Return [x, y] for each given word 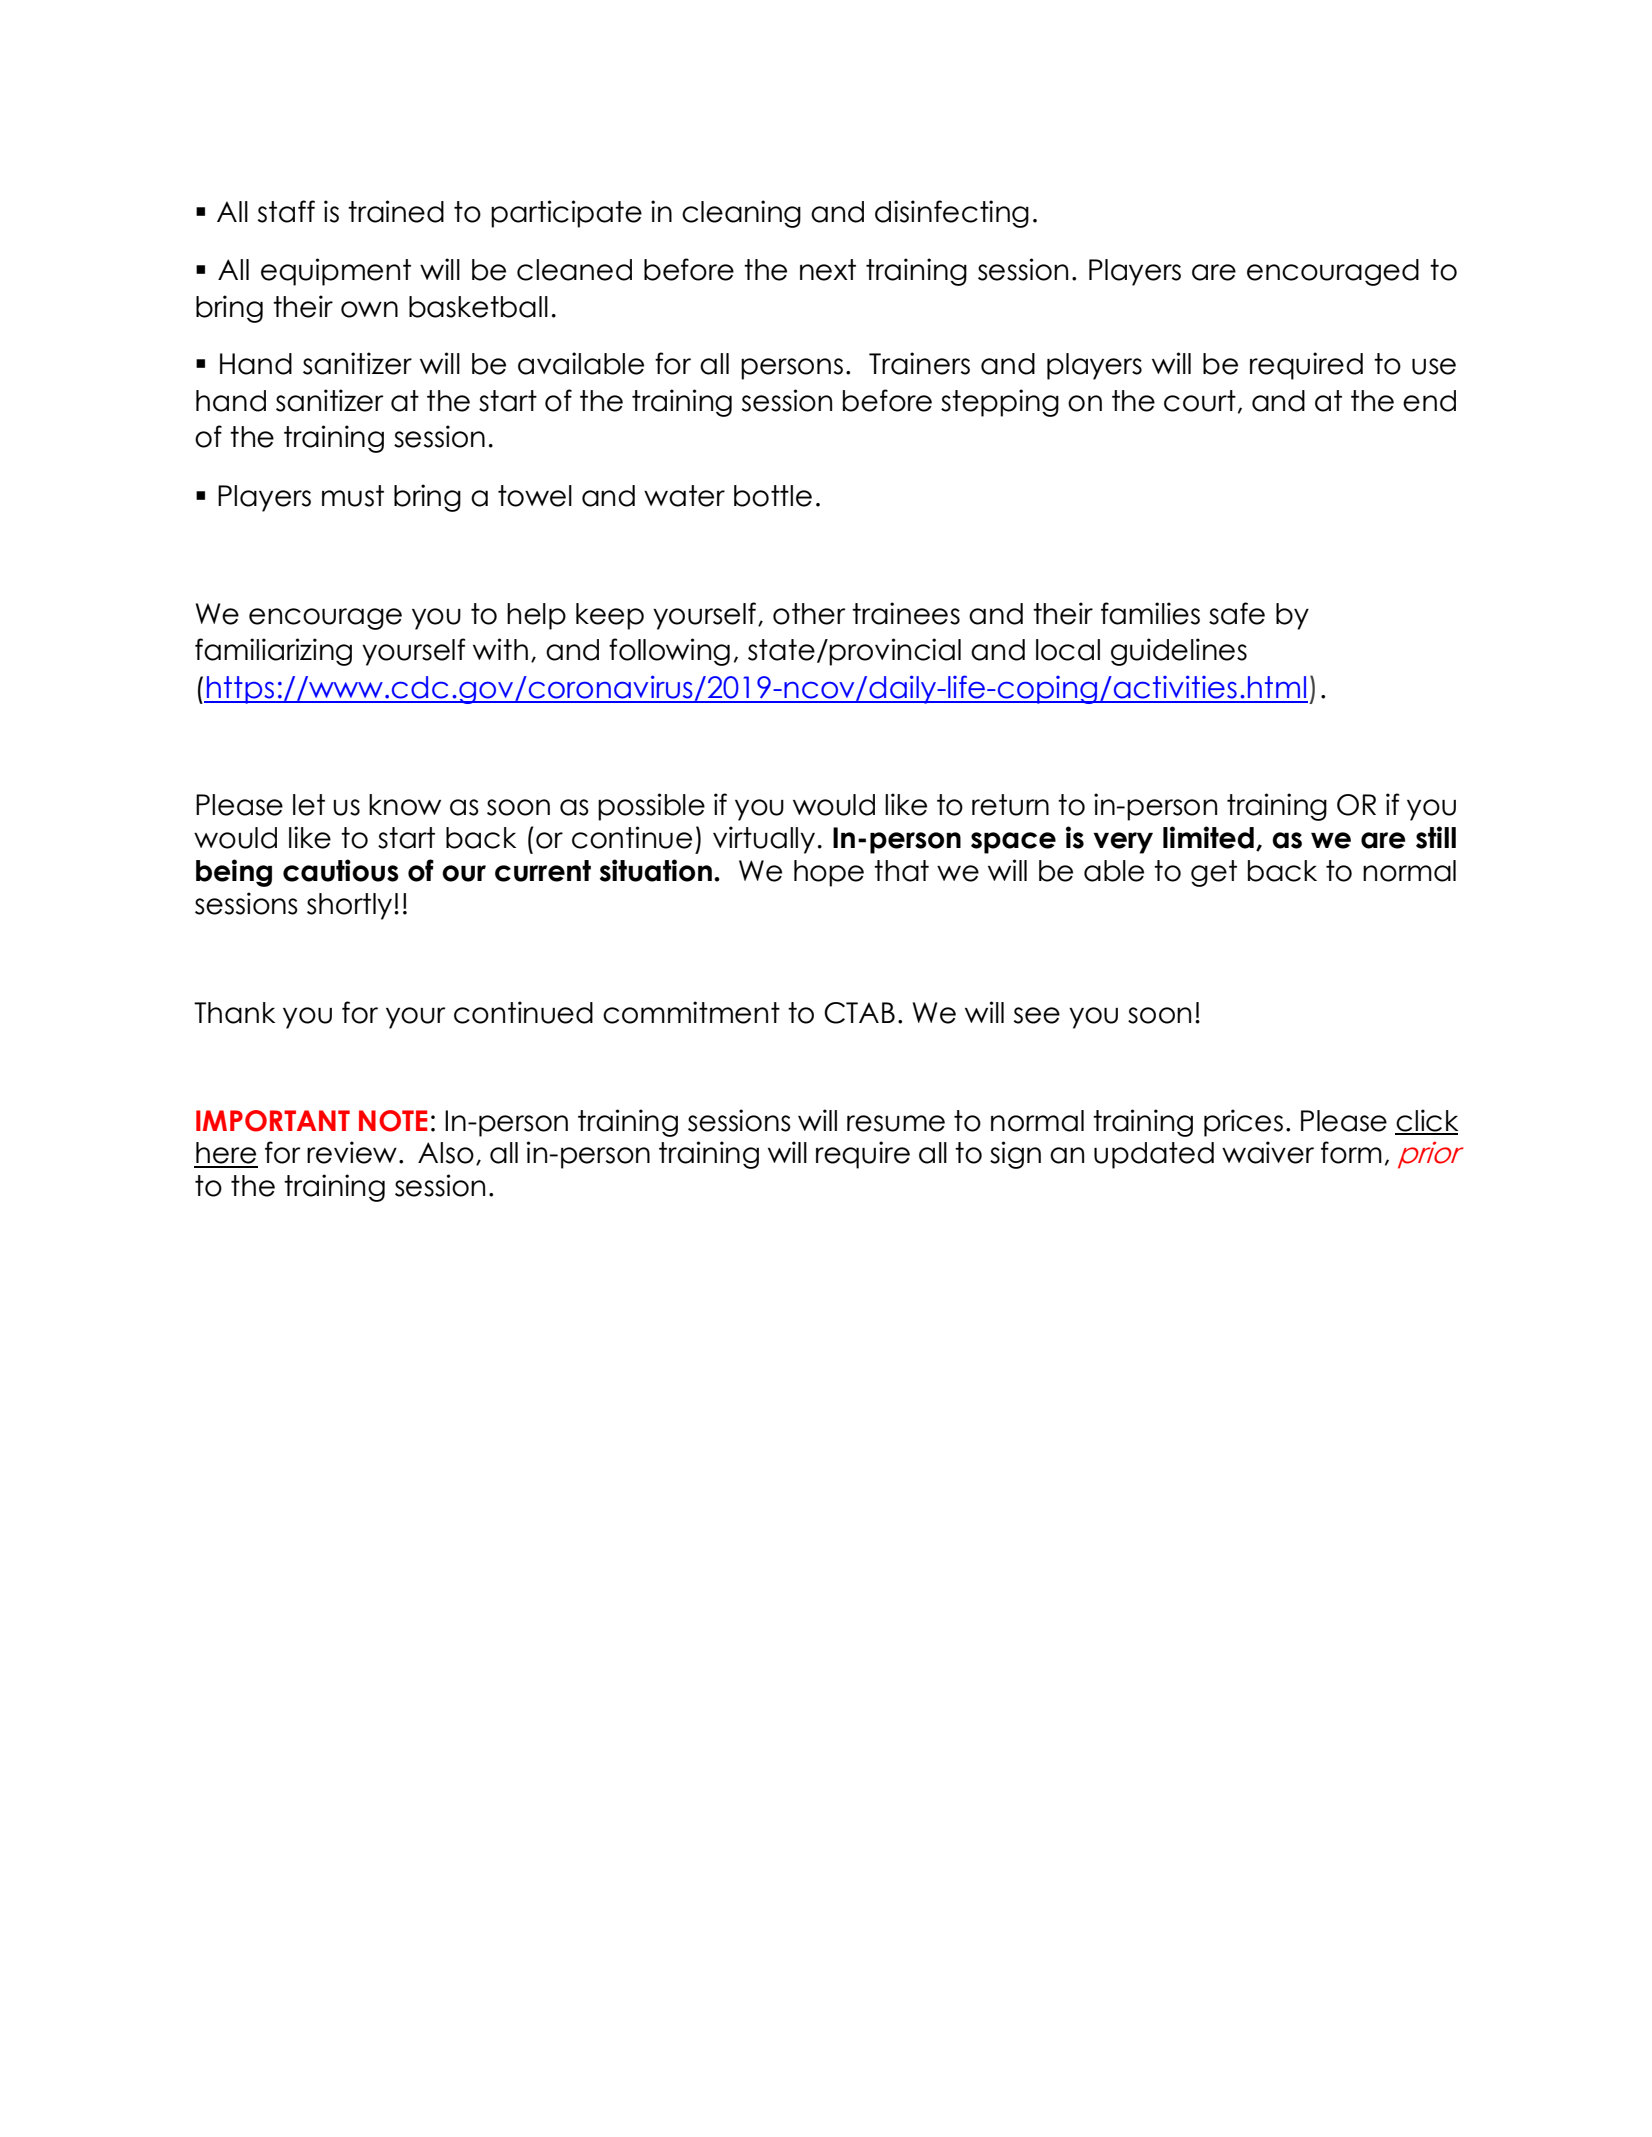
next [828, 270]
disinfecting [952, 214]
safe [1237, 613]
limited [1208, 837]
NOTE [393, 1121]
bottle [773, 496]
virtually [764, 840]
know [405, 805]
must [353, 496]
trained [396, 211]
